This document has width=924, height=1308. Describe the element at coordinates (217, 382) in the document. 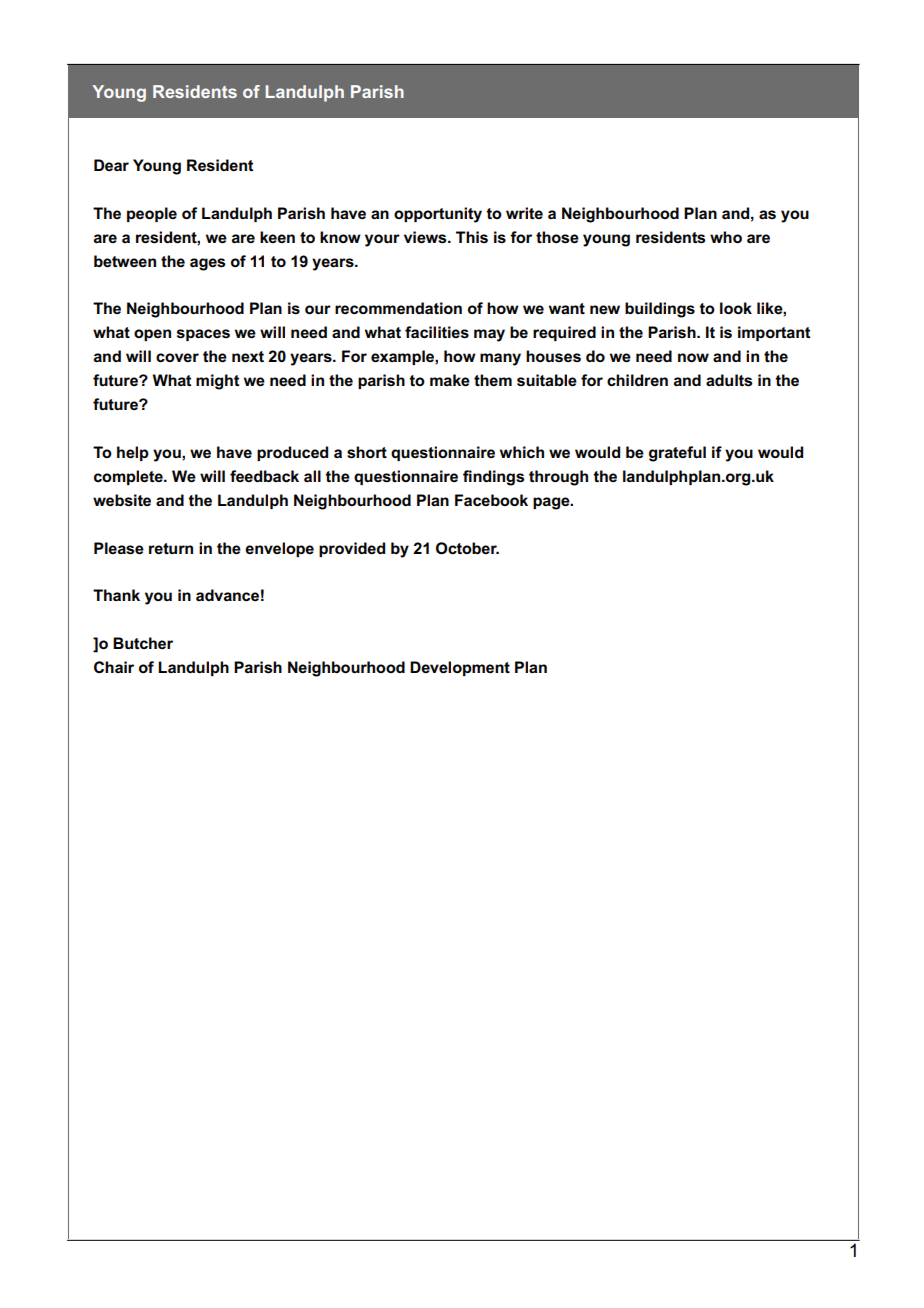

I see `might` at that location.
